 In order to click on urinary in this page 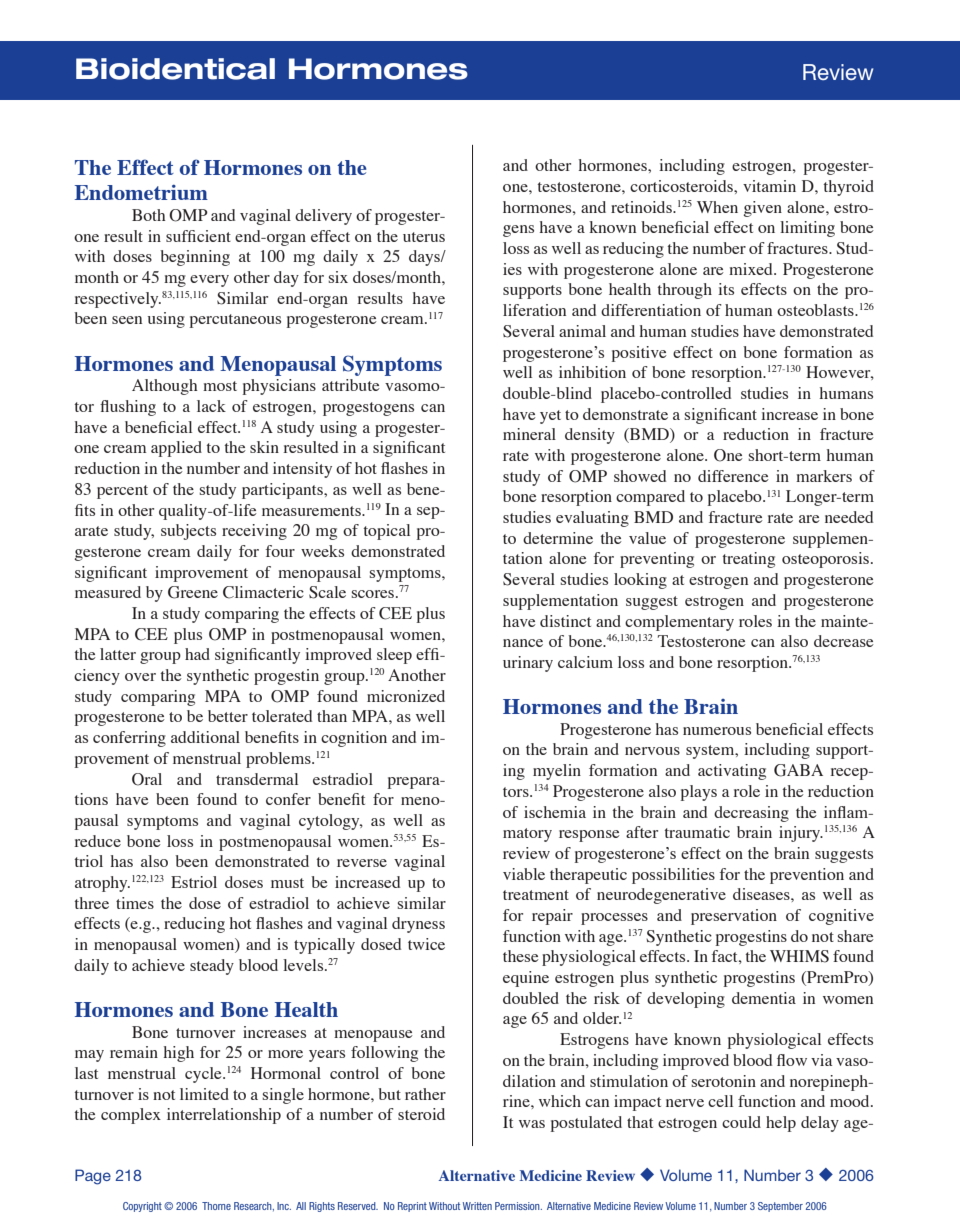, I will do `click(528, 664)`.
